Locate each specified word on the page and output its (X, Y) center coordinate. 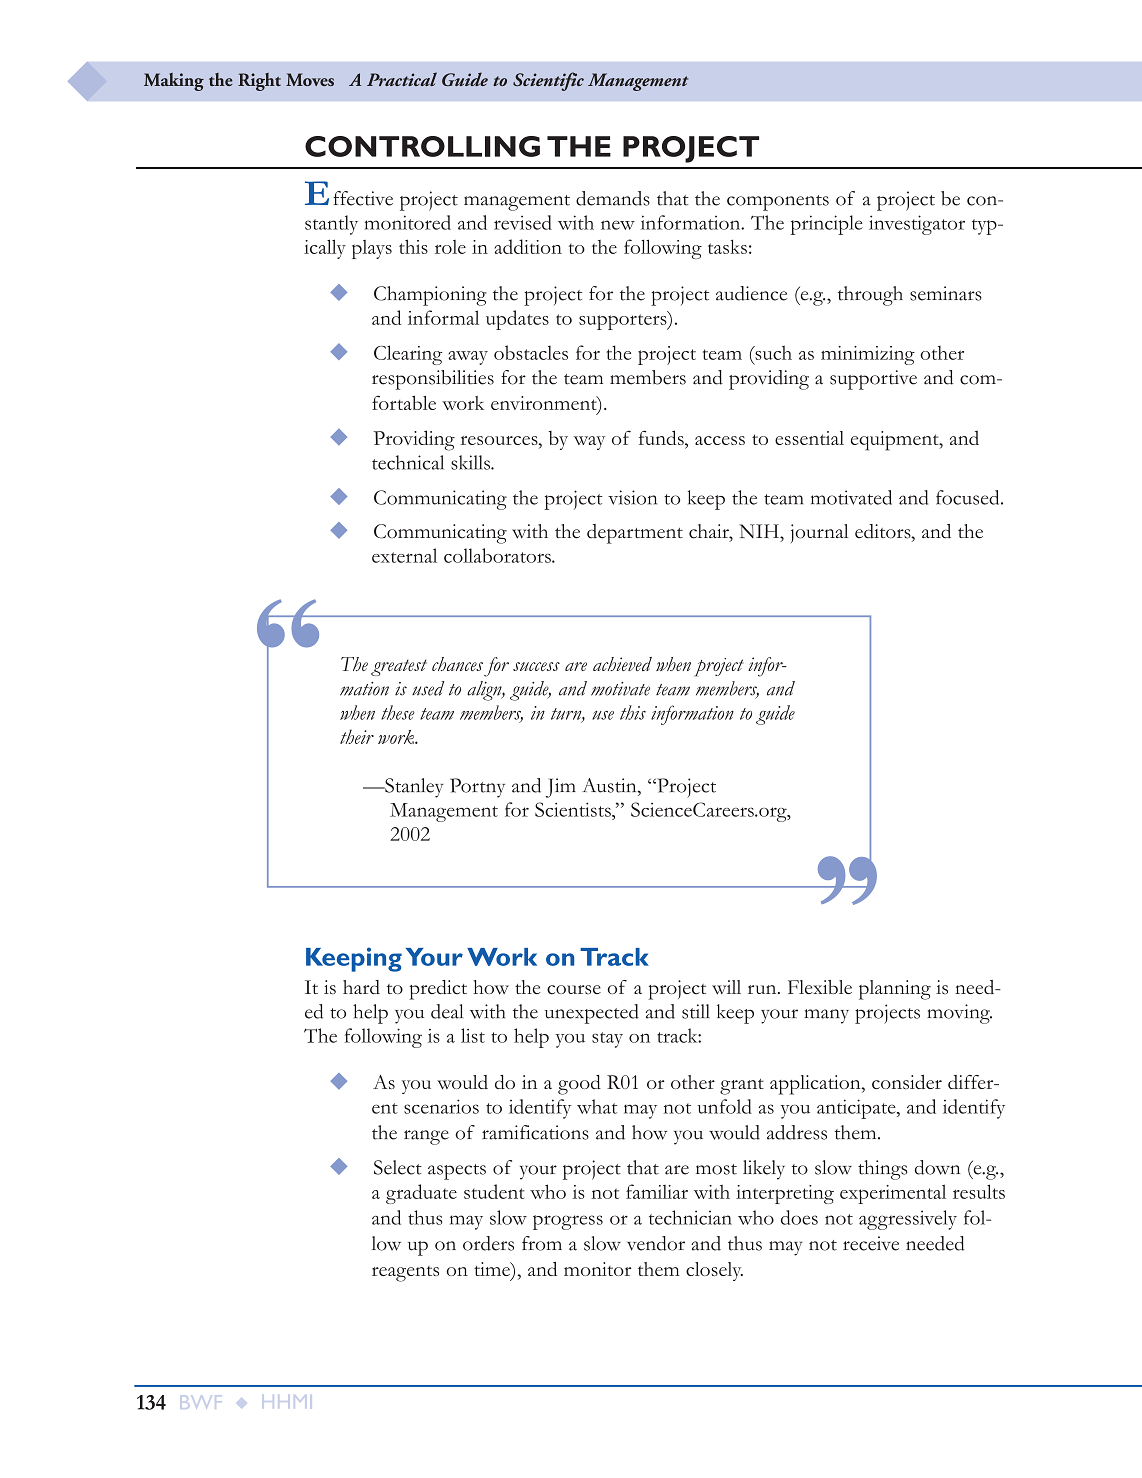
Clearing (408, 355)
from (542, 1243)
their (357, 736)
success (536, 666)
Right (259, 82)
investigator (917, 225)
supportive (873, 380)
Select (398, 1167)
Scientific (548, 81)
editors (884, 531)
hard (361, 987)
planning (895, 990)
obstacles (531, 352)
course (574, 990)
